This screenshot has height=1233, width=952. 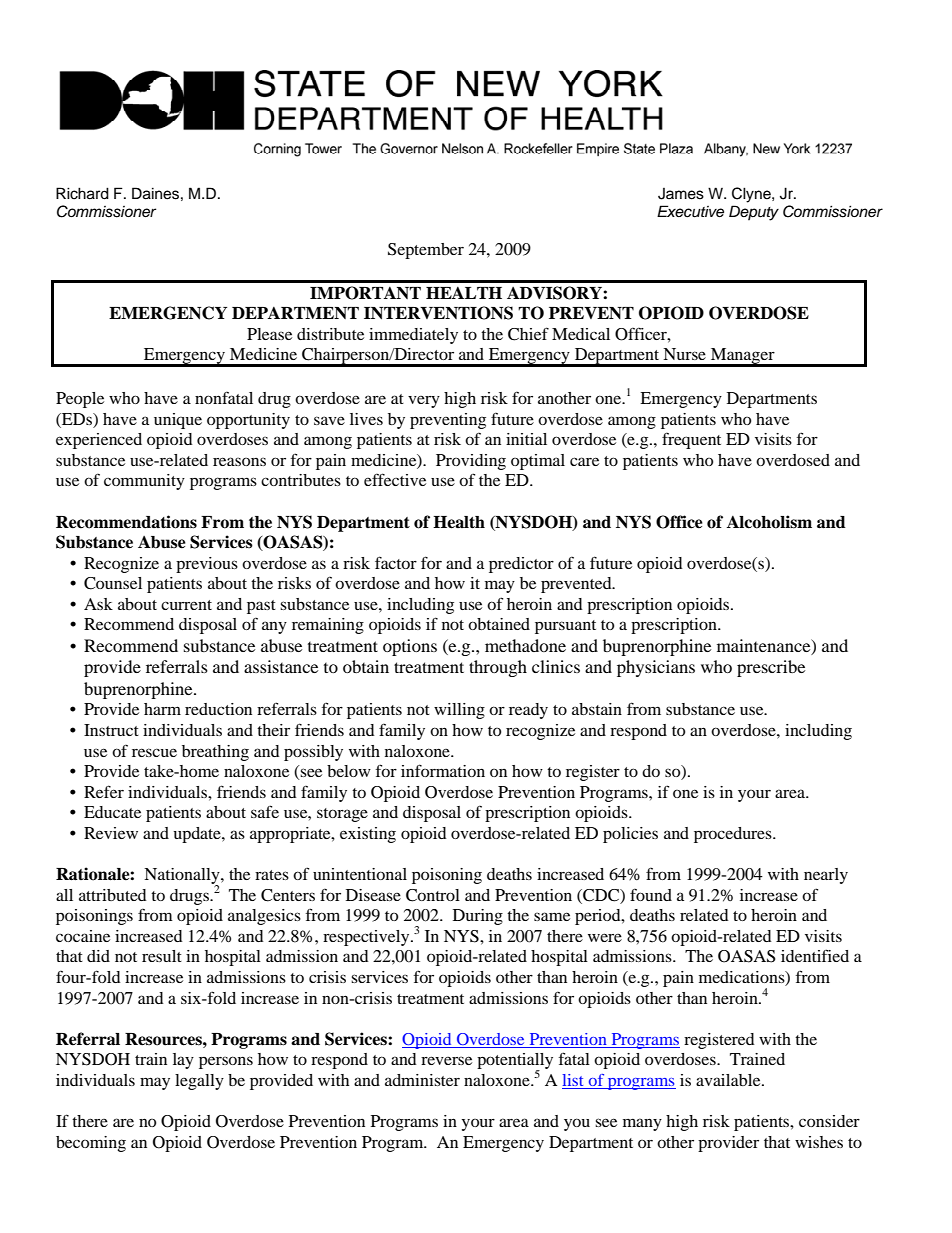 What do you see at coordinates (82, 193) in the screenshot?
I see `Richard` at bounding box center [82, 193].
